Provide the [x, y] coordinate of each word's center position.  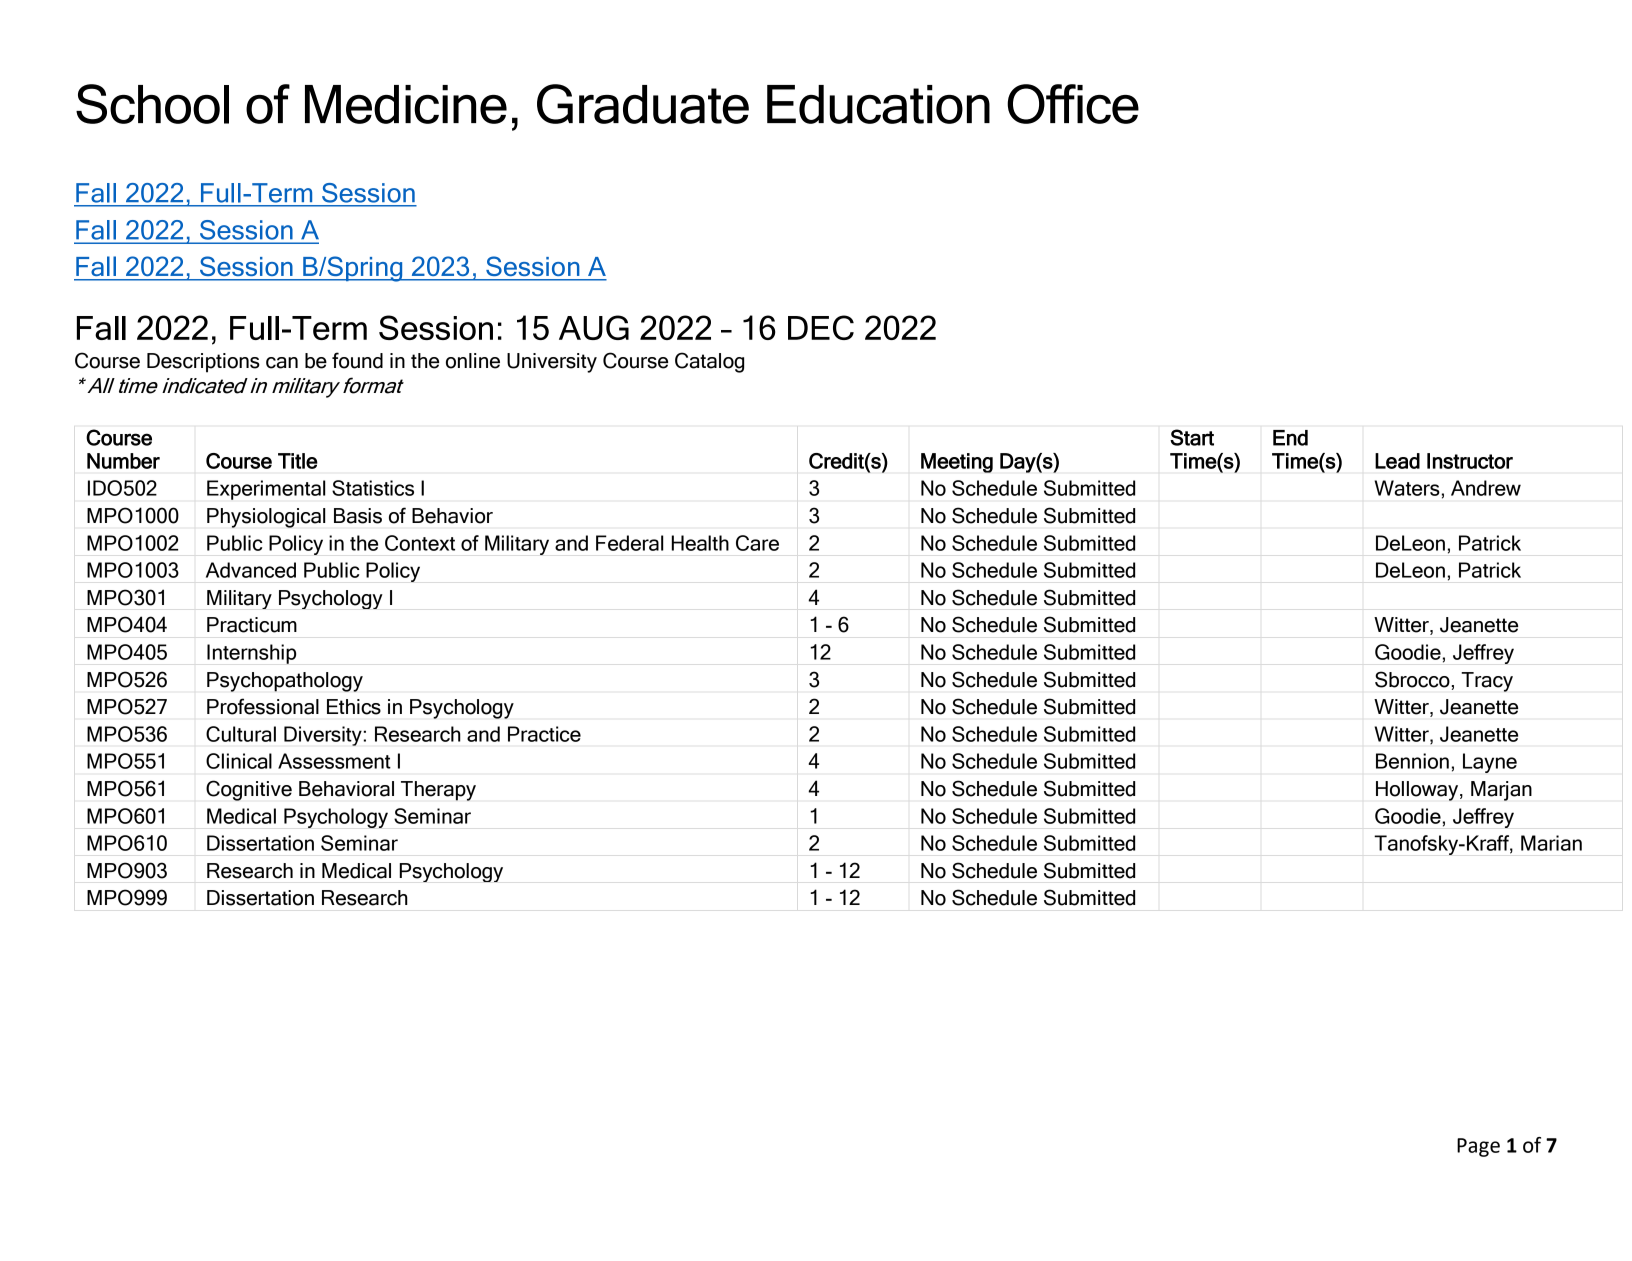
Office [1073, 104]
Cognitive [249, 790]
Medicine [406, 104]
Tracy [1487, 682]
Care [757, 543]
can [282, 363]
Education [878, 104]
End [1290, 438]
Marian [1551, 843]
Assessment [334, 761]
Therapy [438, 791]
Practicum [252, 625]
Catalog [709, 362]
